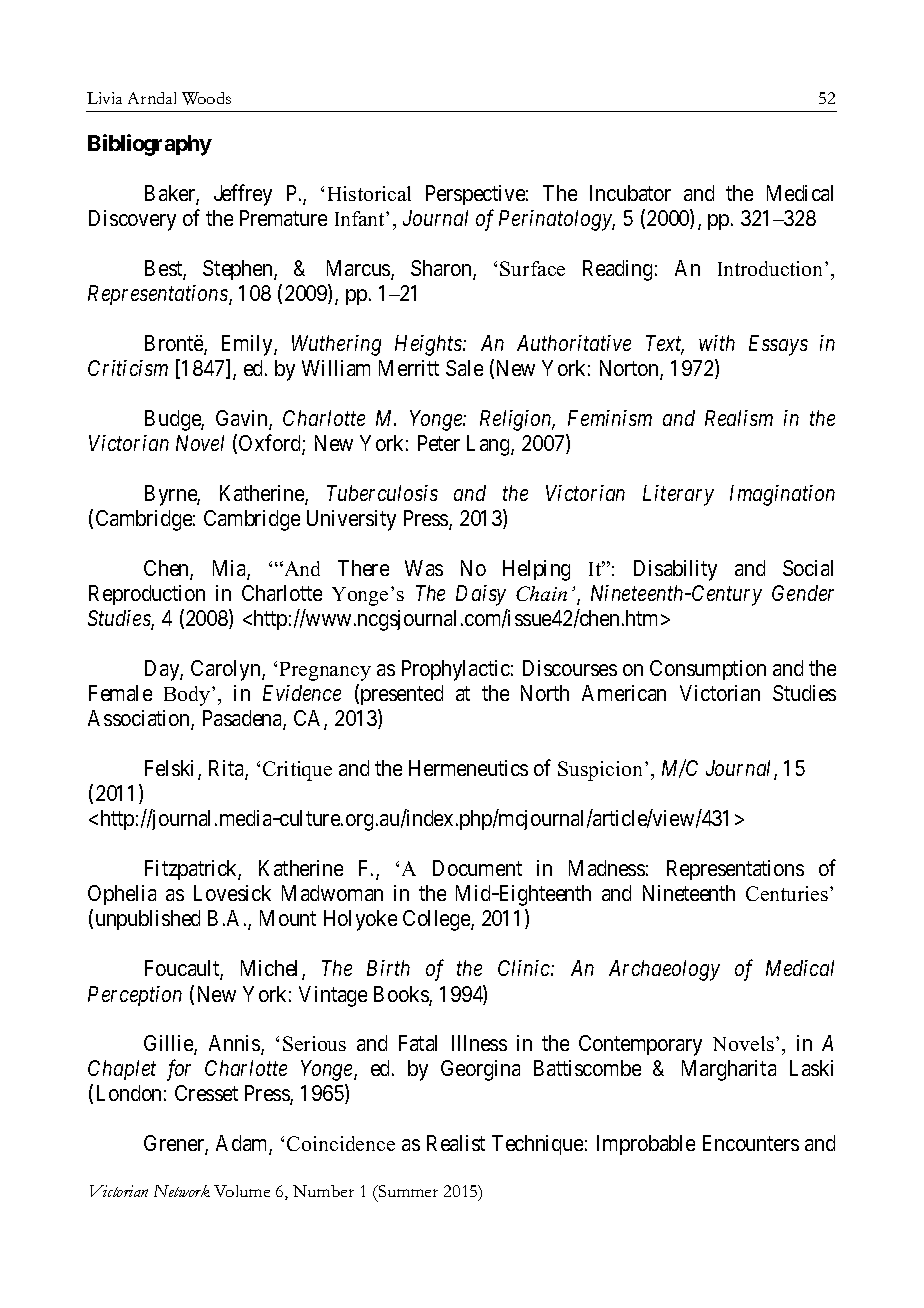 This screenshot has width=924, height=1308. Describe the element at coordinates (147, 595) in the screenshot. I see `Reproduction` at that location.
